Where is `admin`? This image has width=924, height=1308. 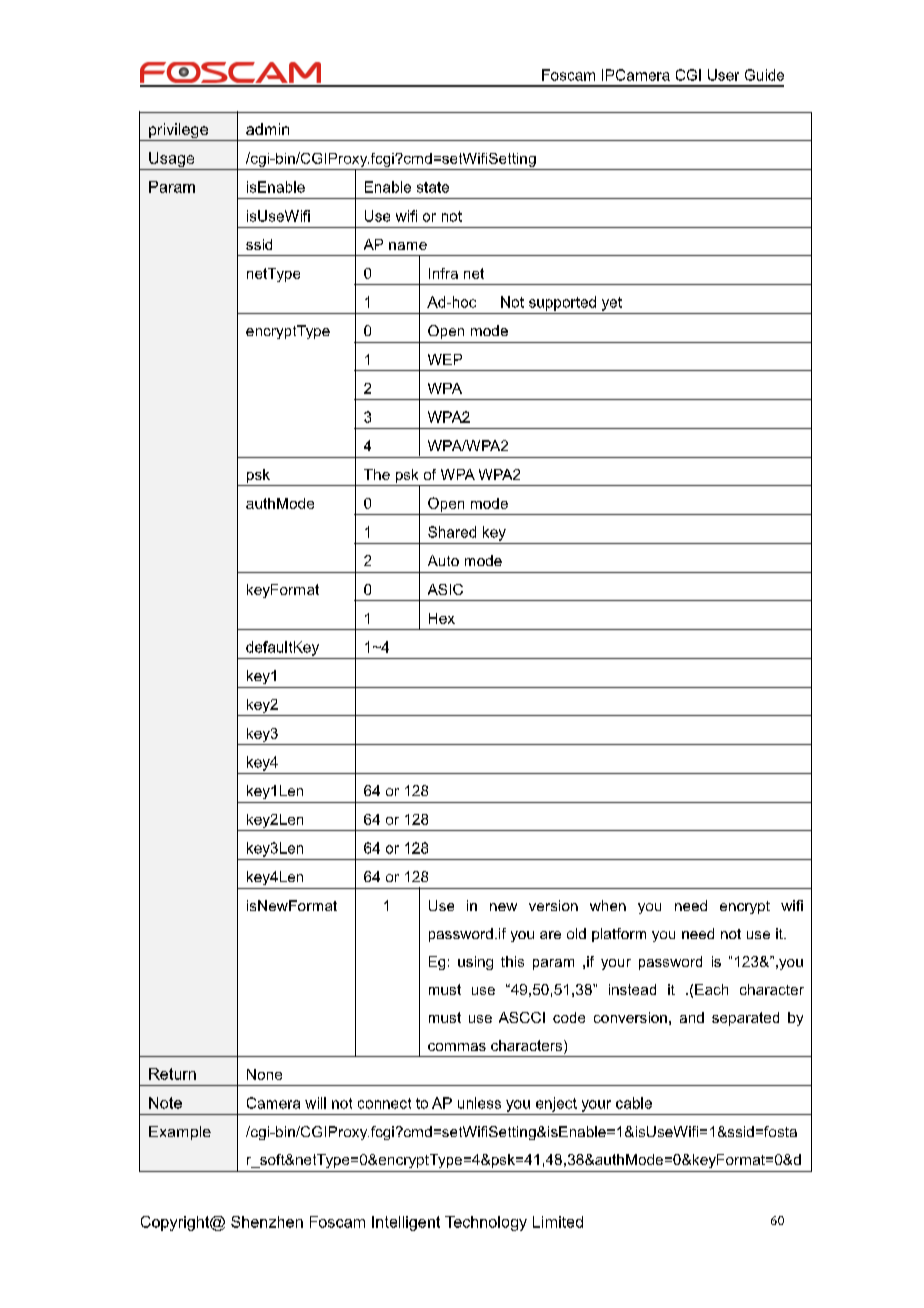
admin is located at coordinates (267, 129).
